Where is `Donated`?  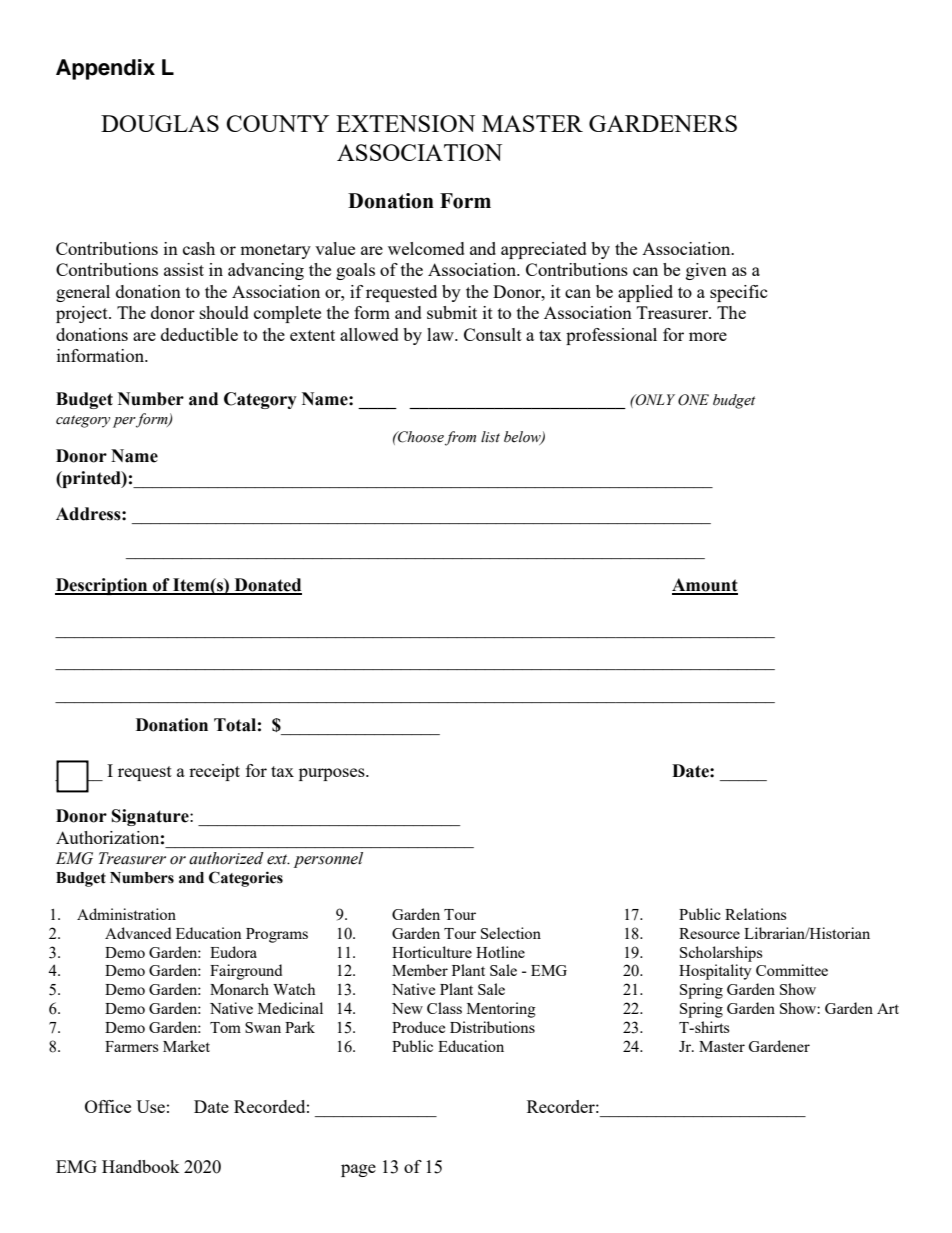 Donated is located at coordinates (267, 586).
